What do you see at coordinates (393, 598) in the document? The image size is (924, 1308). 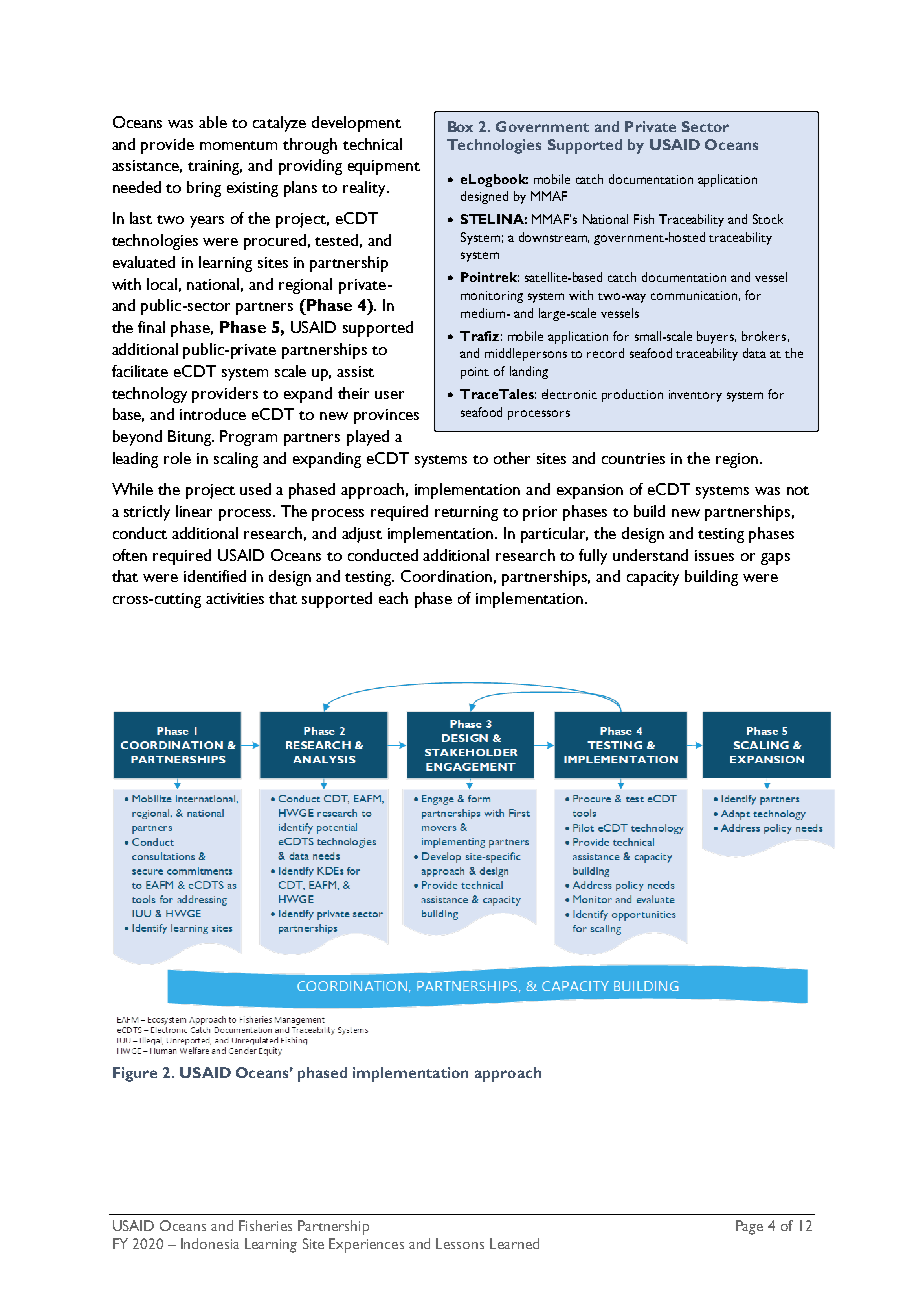 I see `each` at bounding box center [393, 598].
